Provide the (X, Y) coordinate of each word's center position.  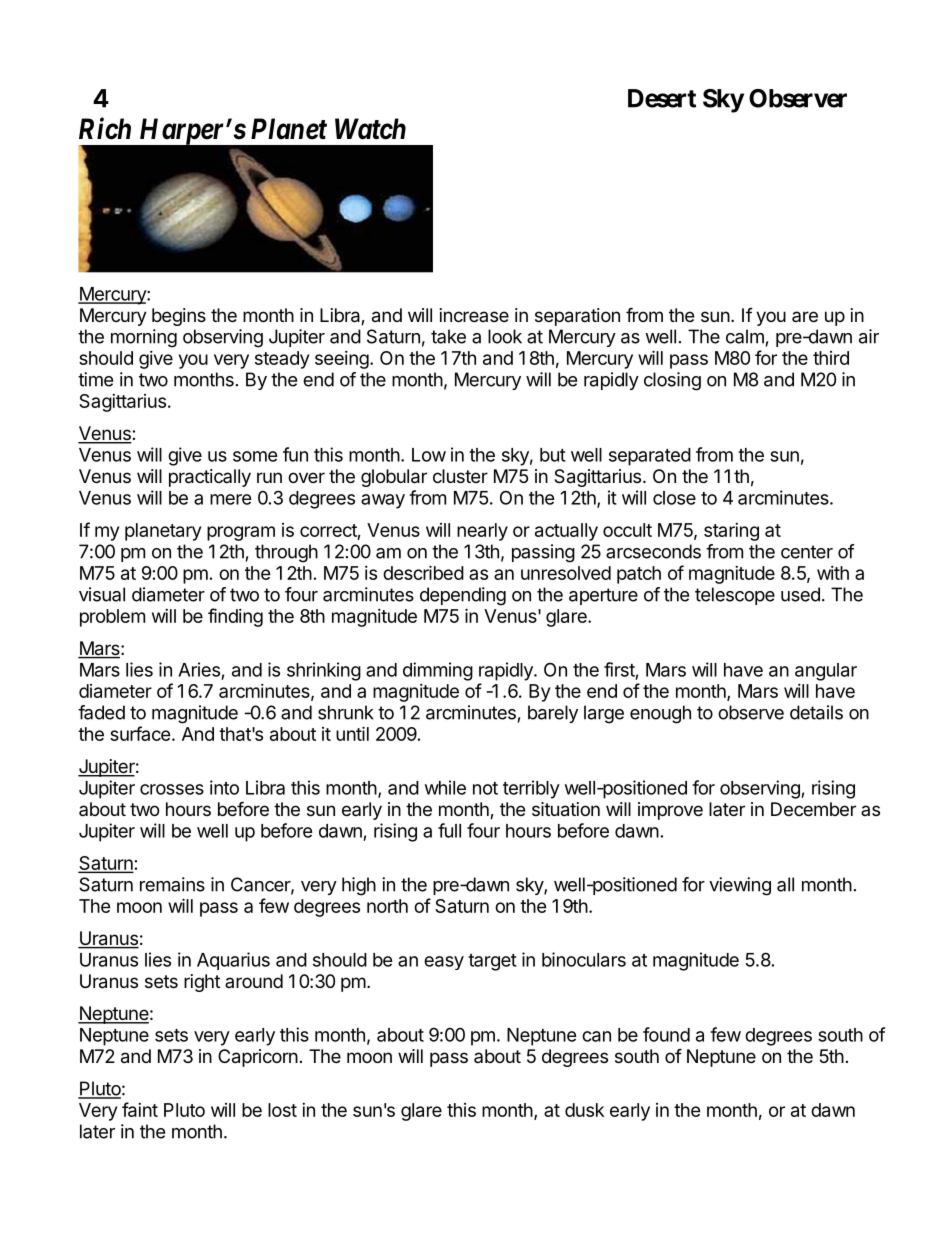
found (666, 1034)
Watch (370, 129)
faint (140, 1109)
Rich (105, 128)
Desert (662, 98)
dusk (584, 1110)
